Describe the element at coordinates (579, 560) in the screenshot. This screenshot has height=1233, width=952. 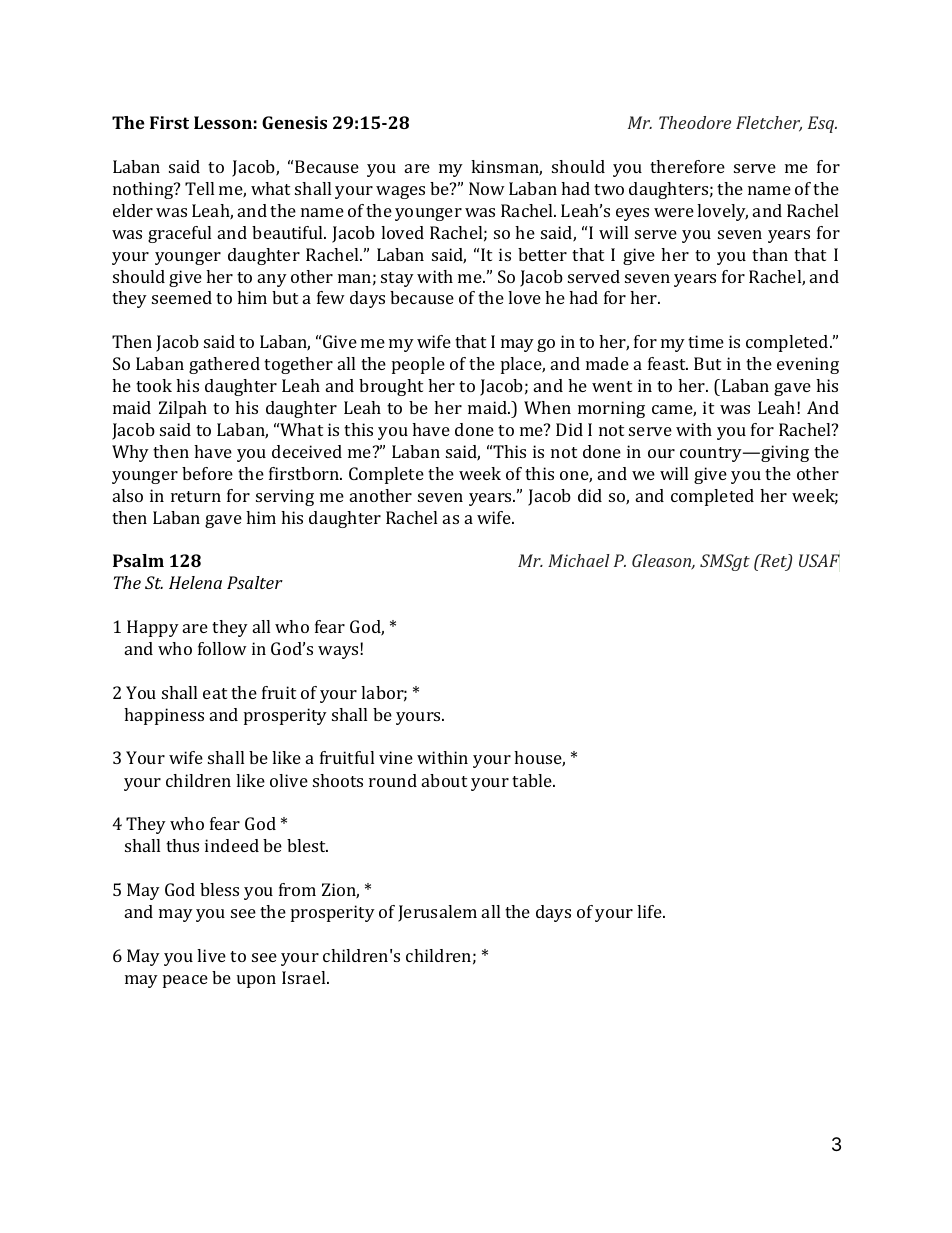
I see `Michael` at that location.
